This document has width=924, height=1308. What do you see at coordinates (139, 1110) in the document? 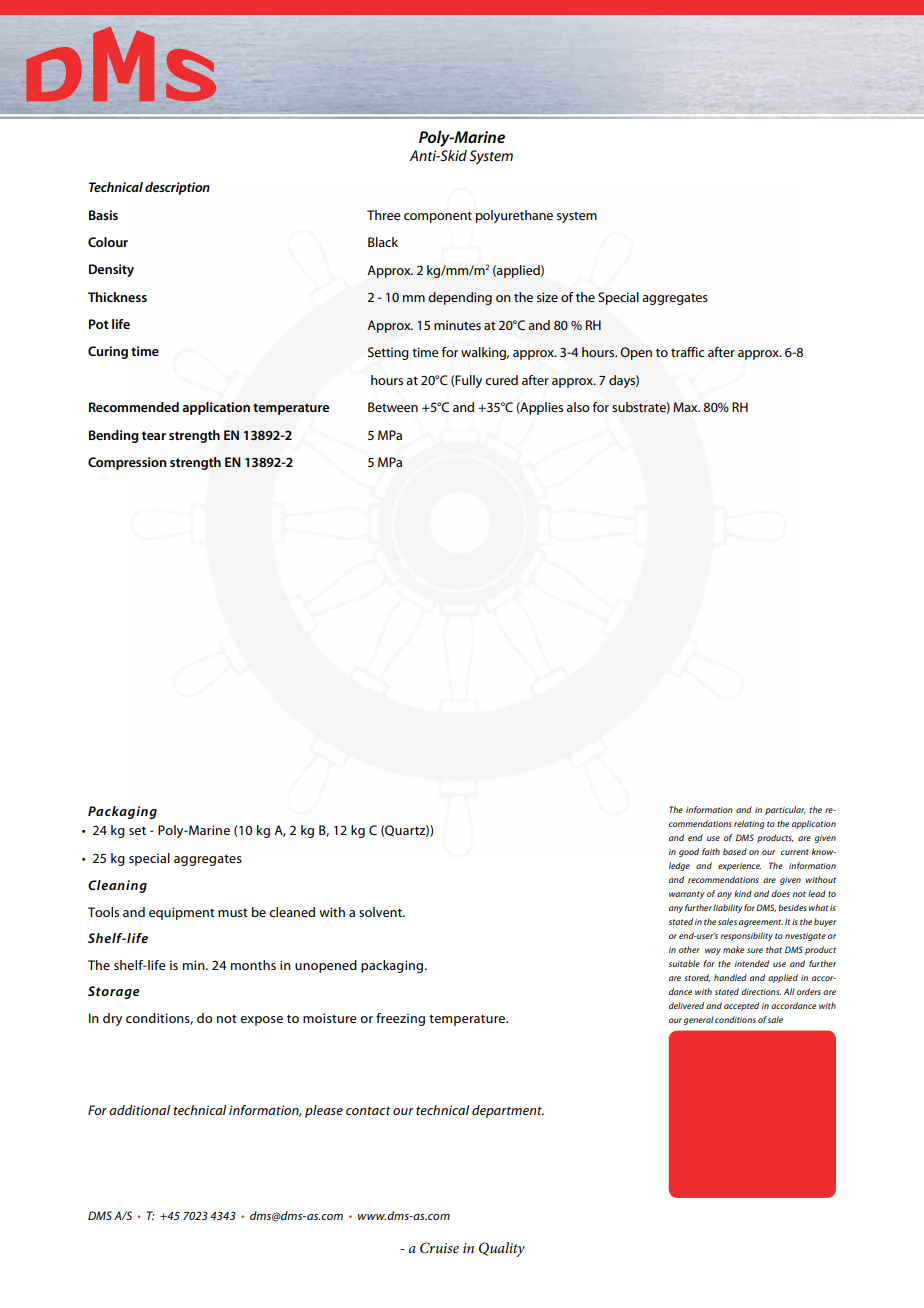
I see `additional` at bounding box center [139, 1110].
